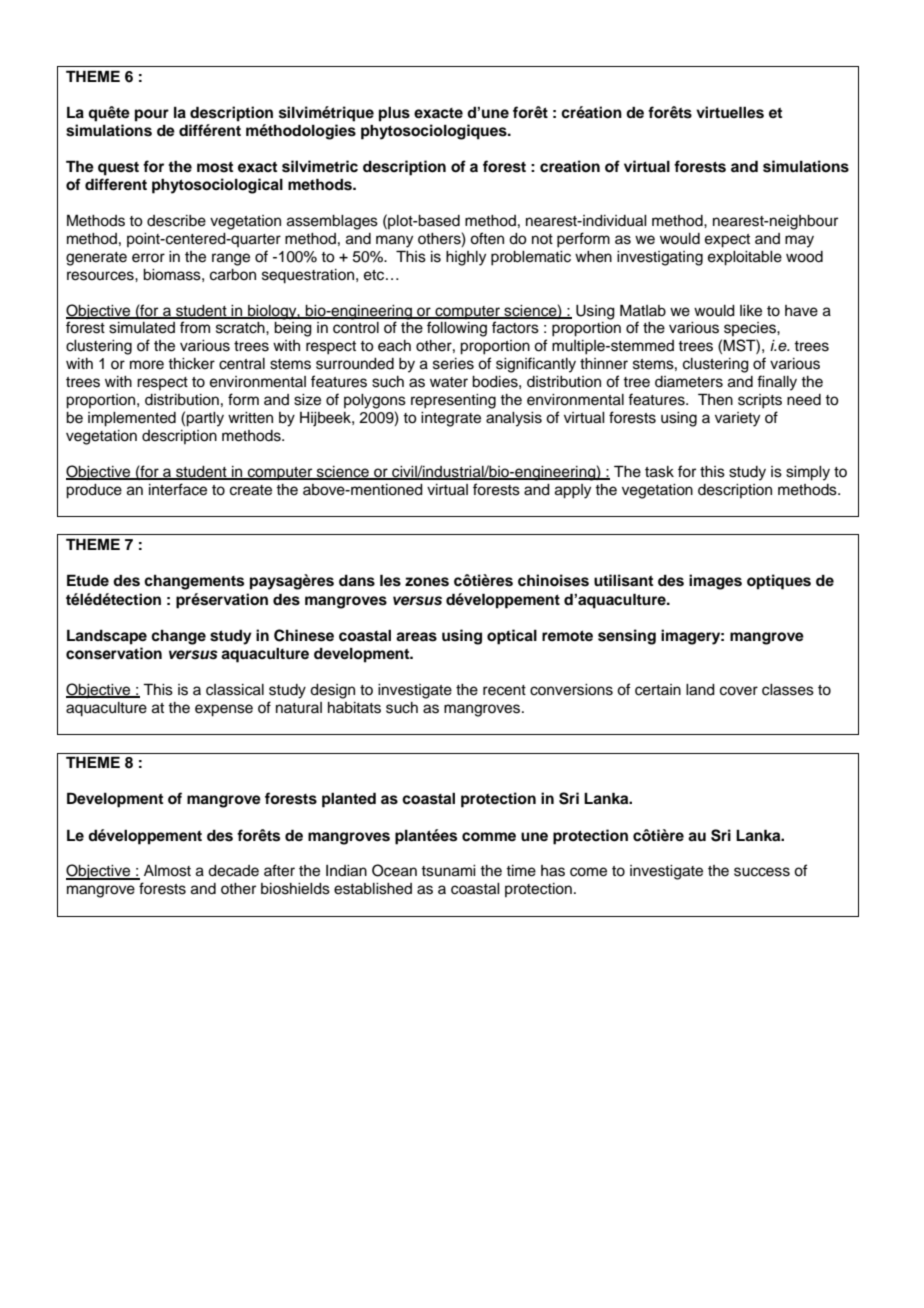  I want to click on from, so click(195, 327).
